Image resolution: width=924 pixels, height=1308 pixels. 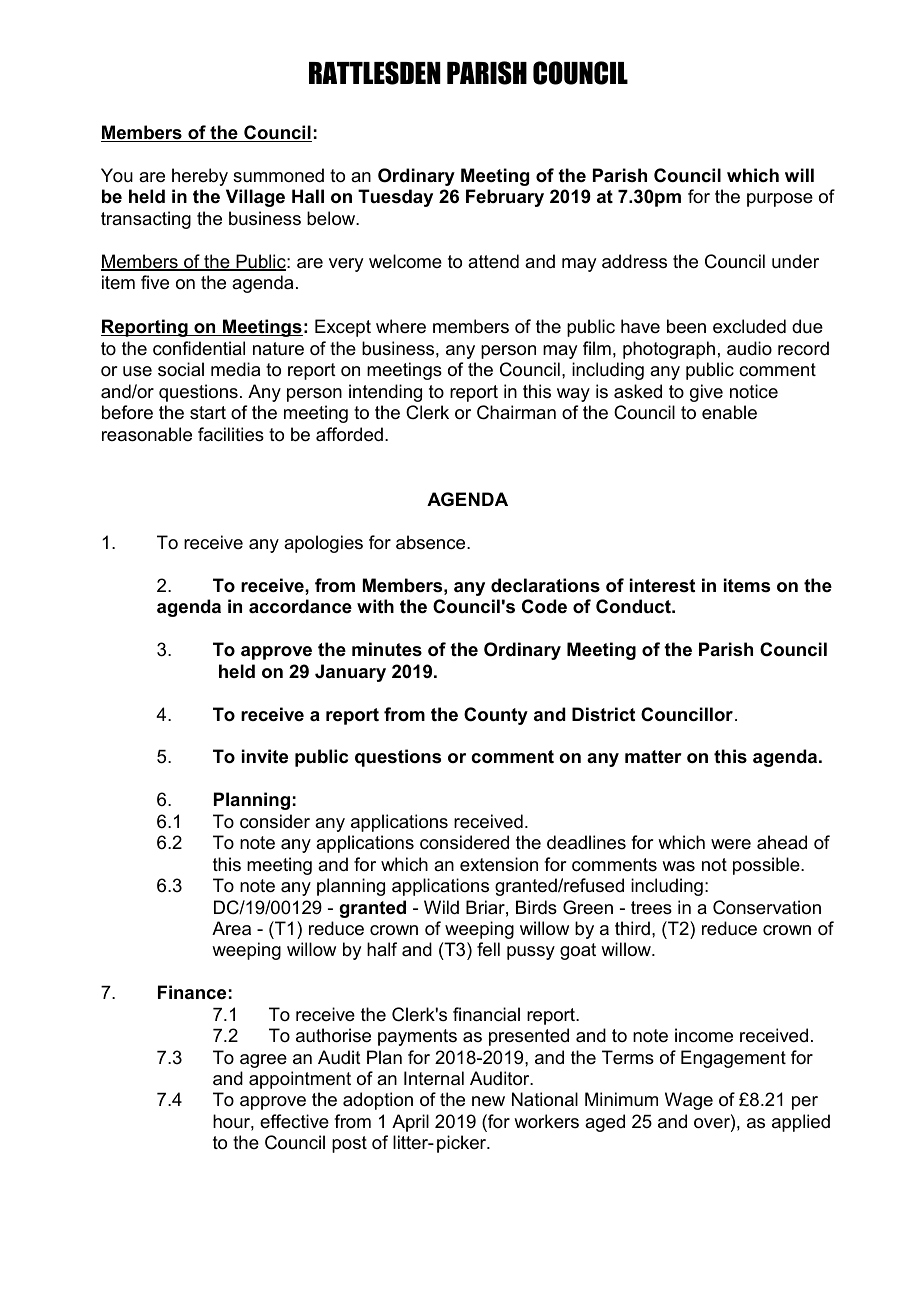 What do you see at coordinates (488, 1101) in the screenshot?
I see `new` at bounding box center [488, 1101].
